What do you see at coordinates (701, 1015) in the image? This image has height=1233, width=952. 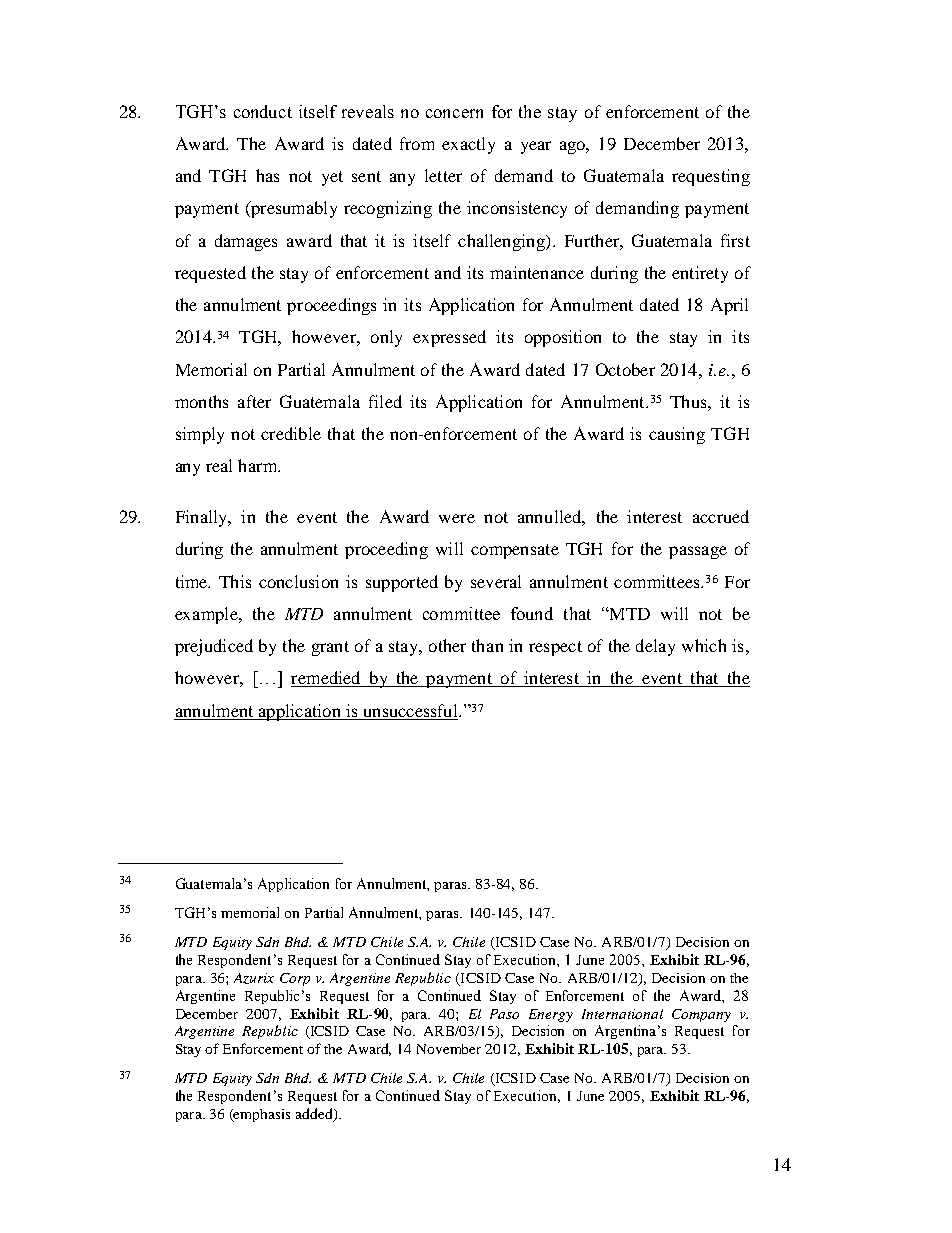 I see `Company` at bounding box center [701, 1015].
